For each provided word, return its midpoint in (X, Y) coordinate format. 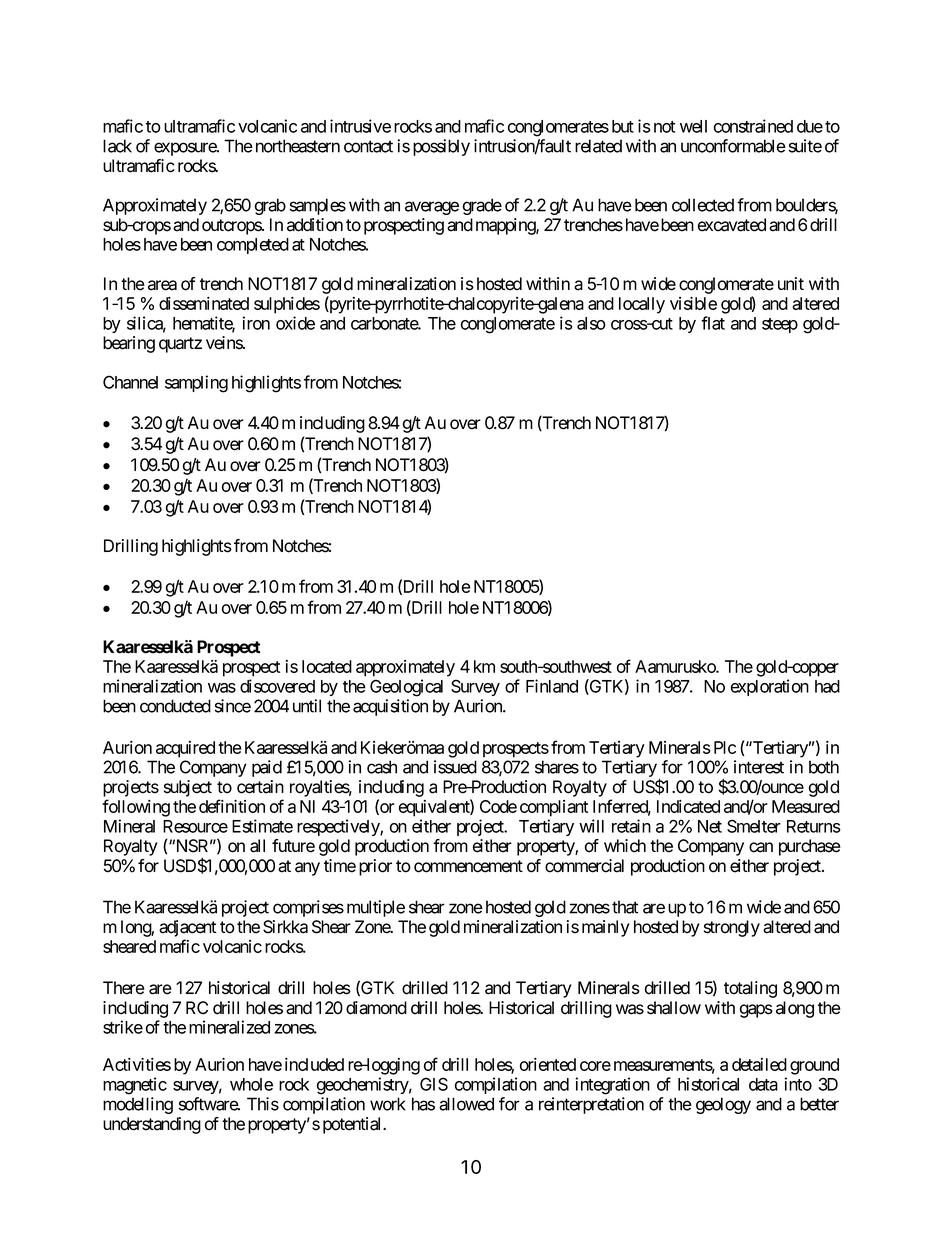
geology (723, 1105)
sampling (196, 384)
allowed (466, 1104)
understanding (152, 1125)
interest (759, 767)
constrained (753, 126)
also (591, 323)
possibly (441, 147)
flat (713, 323)
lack (117, 146)
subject (188, 788)
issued (455, 767)
